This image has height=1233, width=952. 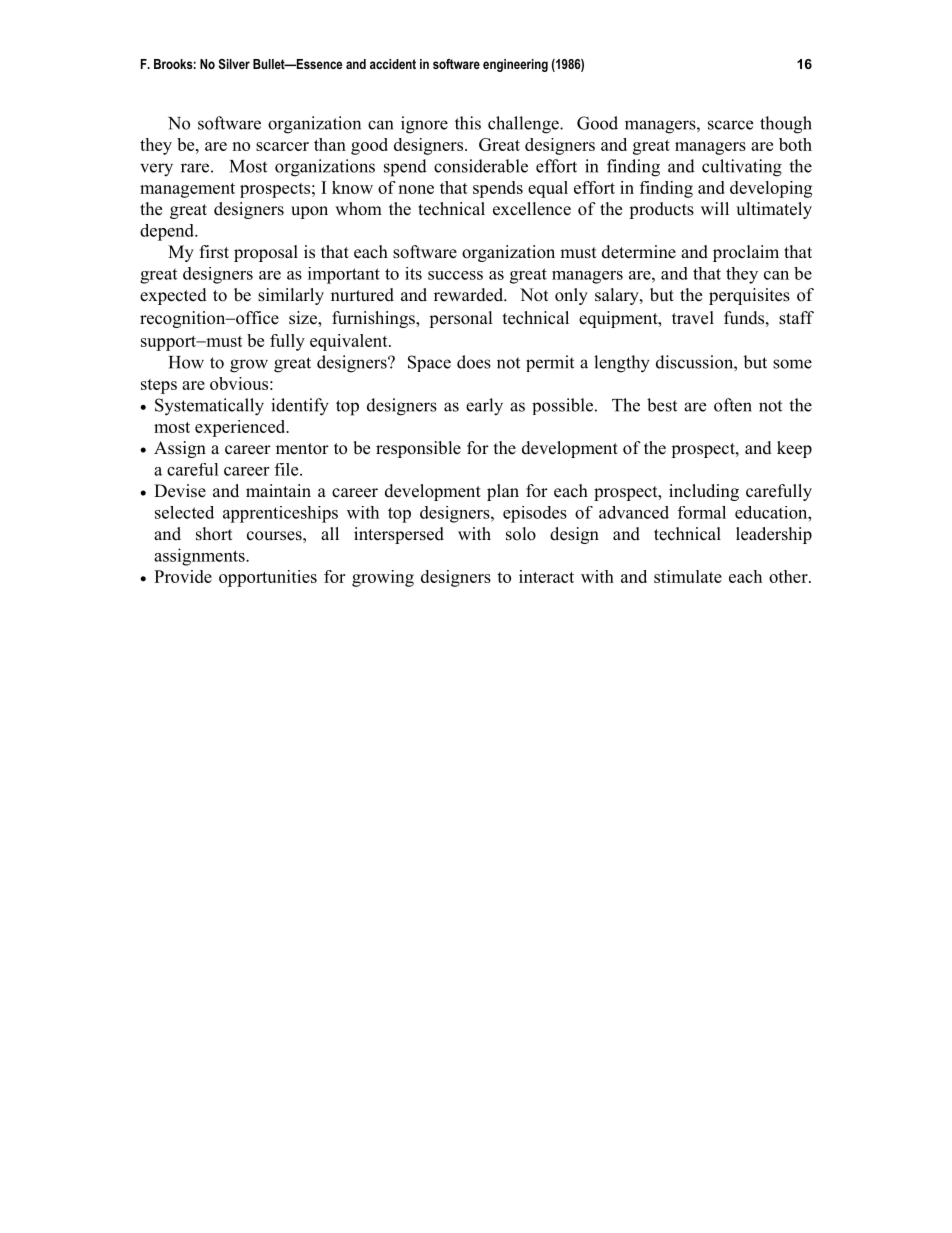 What do you see at coordinates (268, 578) in the image?
I see `opportunities` at bounding box center [268, 578].
